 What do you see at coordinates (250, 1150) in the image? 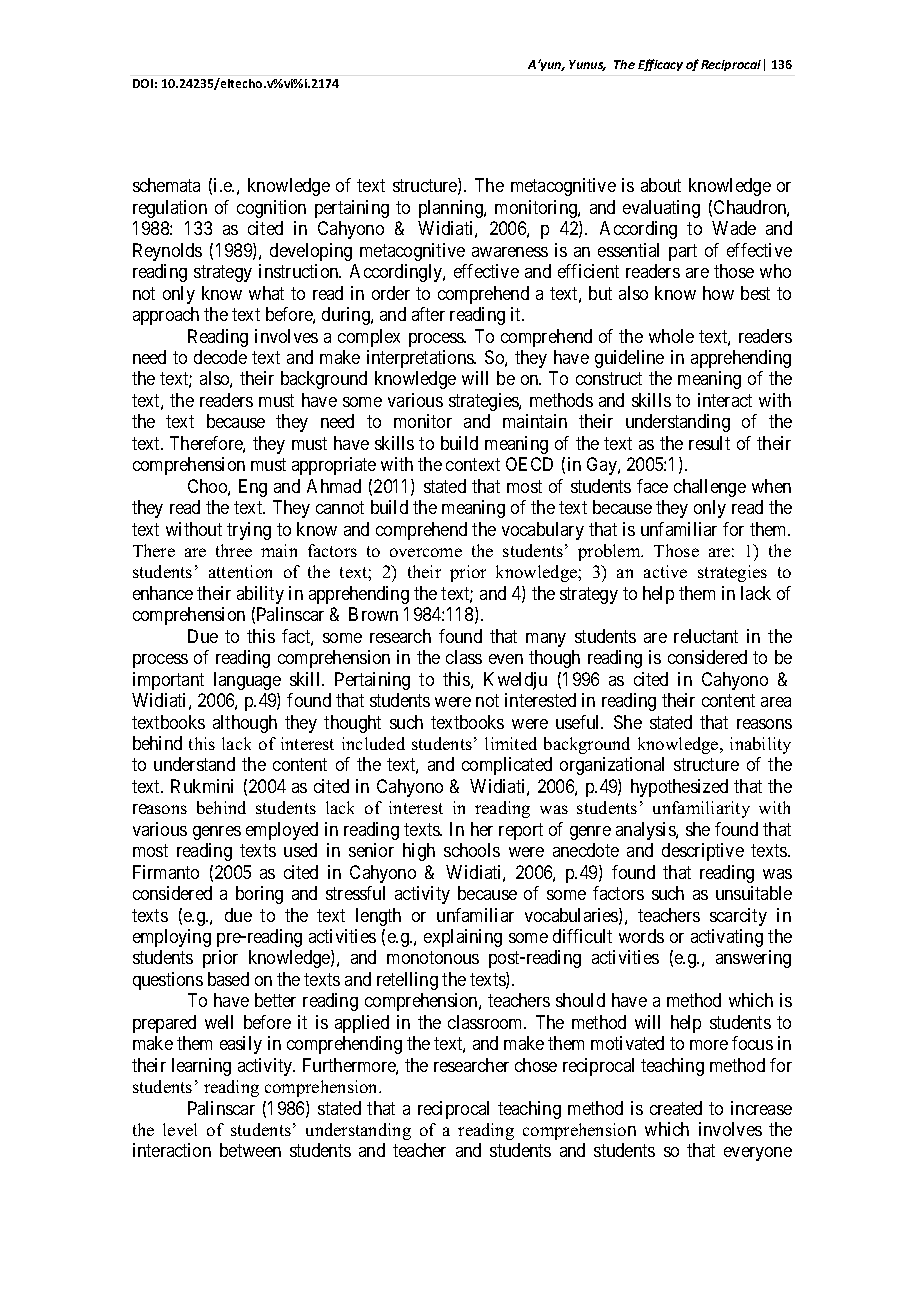
I see `between` at bounding box center [250, 1150].
